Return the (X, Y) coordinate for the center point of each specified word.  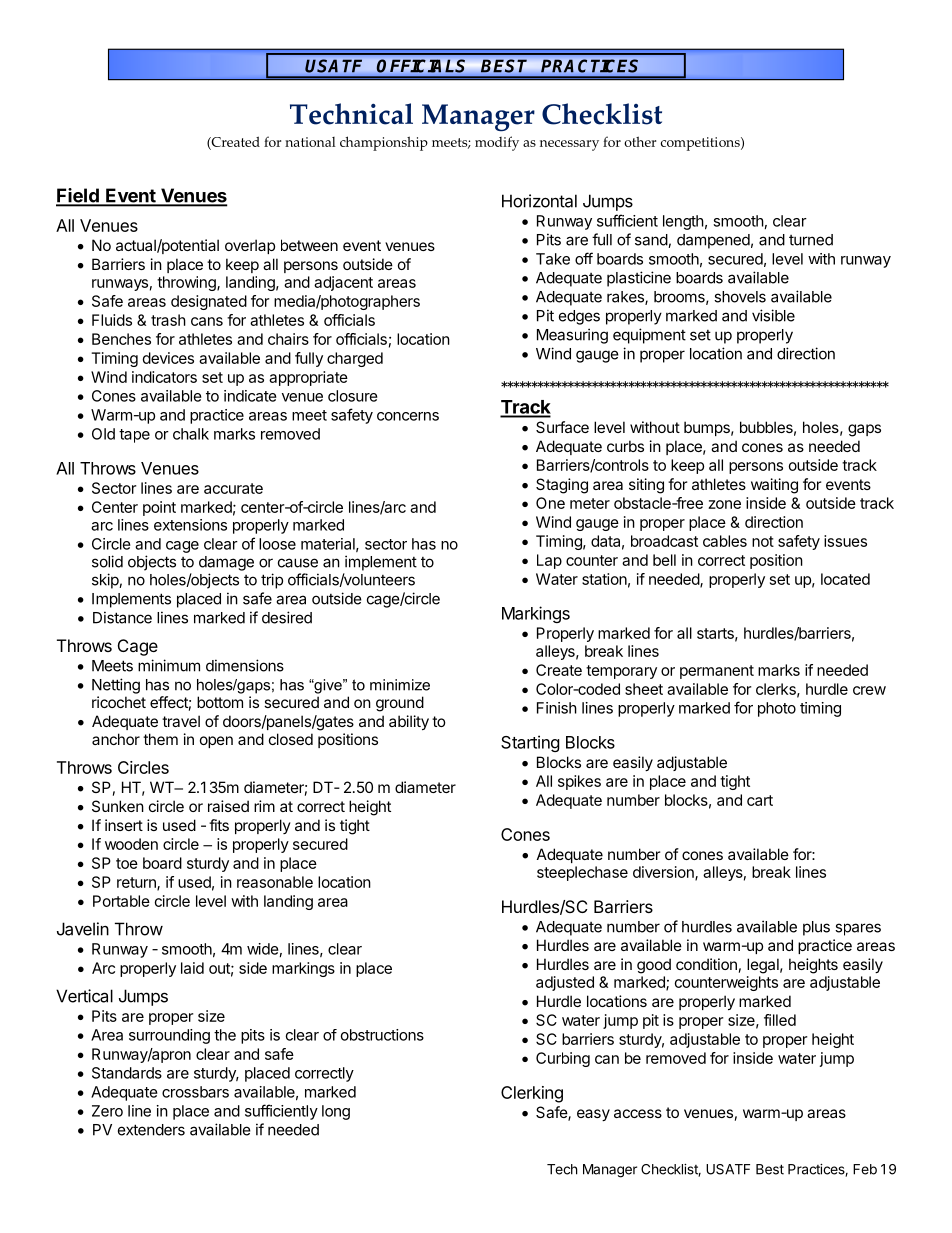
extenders (151, 1130)
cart (760, 800)
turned (811, 240)
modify (497, 143)
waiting (774, 486)
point (159, 508)
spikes (579, 782)
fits (219, 825)
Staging (562, 486)
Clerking (532, 1094)
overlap (250, 246)
